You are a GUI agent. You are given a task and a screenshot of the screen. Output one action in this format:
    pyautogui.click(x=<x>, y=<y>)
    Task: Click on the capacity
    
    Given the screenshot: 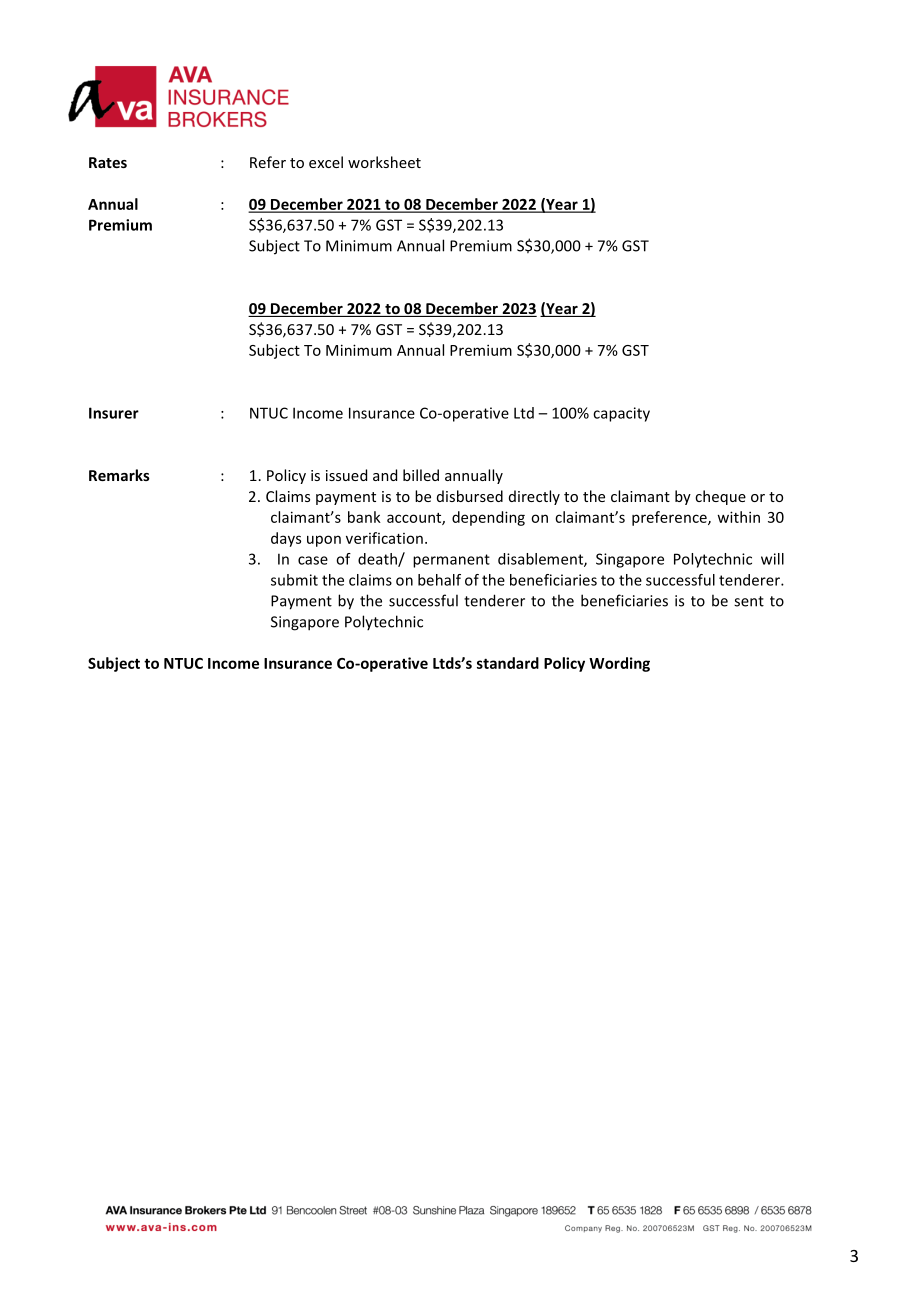 What is the action you would take?
    pyautogui.click(x=621, y=414)
